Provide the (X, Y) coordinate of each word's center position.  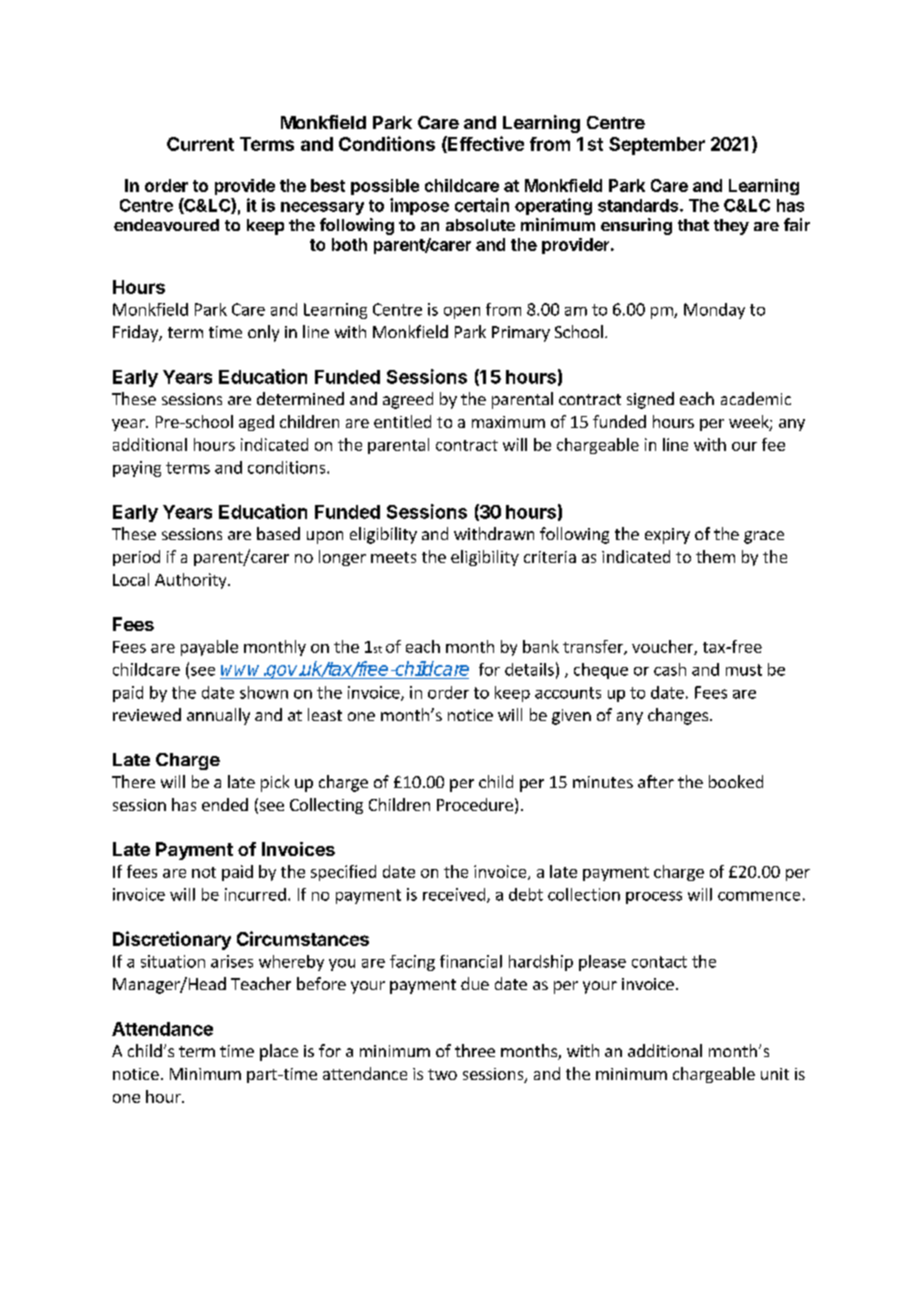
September (657, 146)
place (279, 1052)
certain (482, 205)
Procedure (475, 804)
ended (225, 804)
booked (736, 781)
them (715, 556)
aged (256, 423)
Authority (192, 581)
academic (756, 398)
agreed (408, 400)
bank (541, 646)
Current (200, 144)
